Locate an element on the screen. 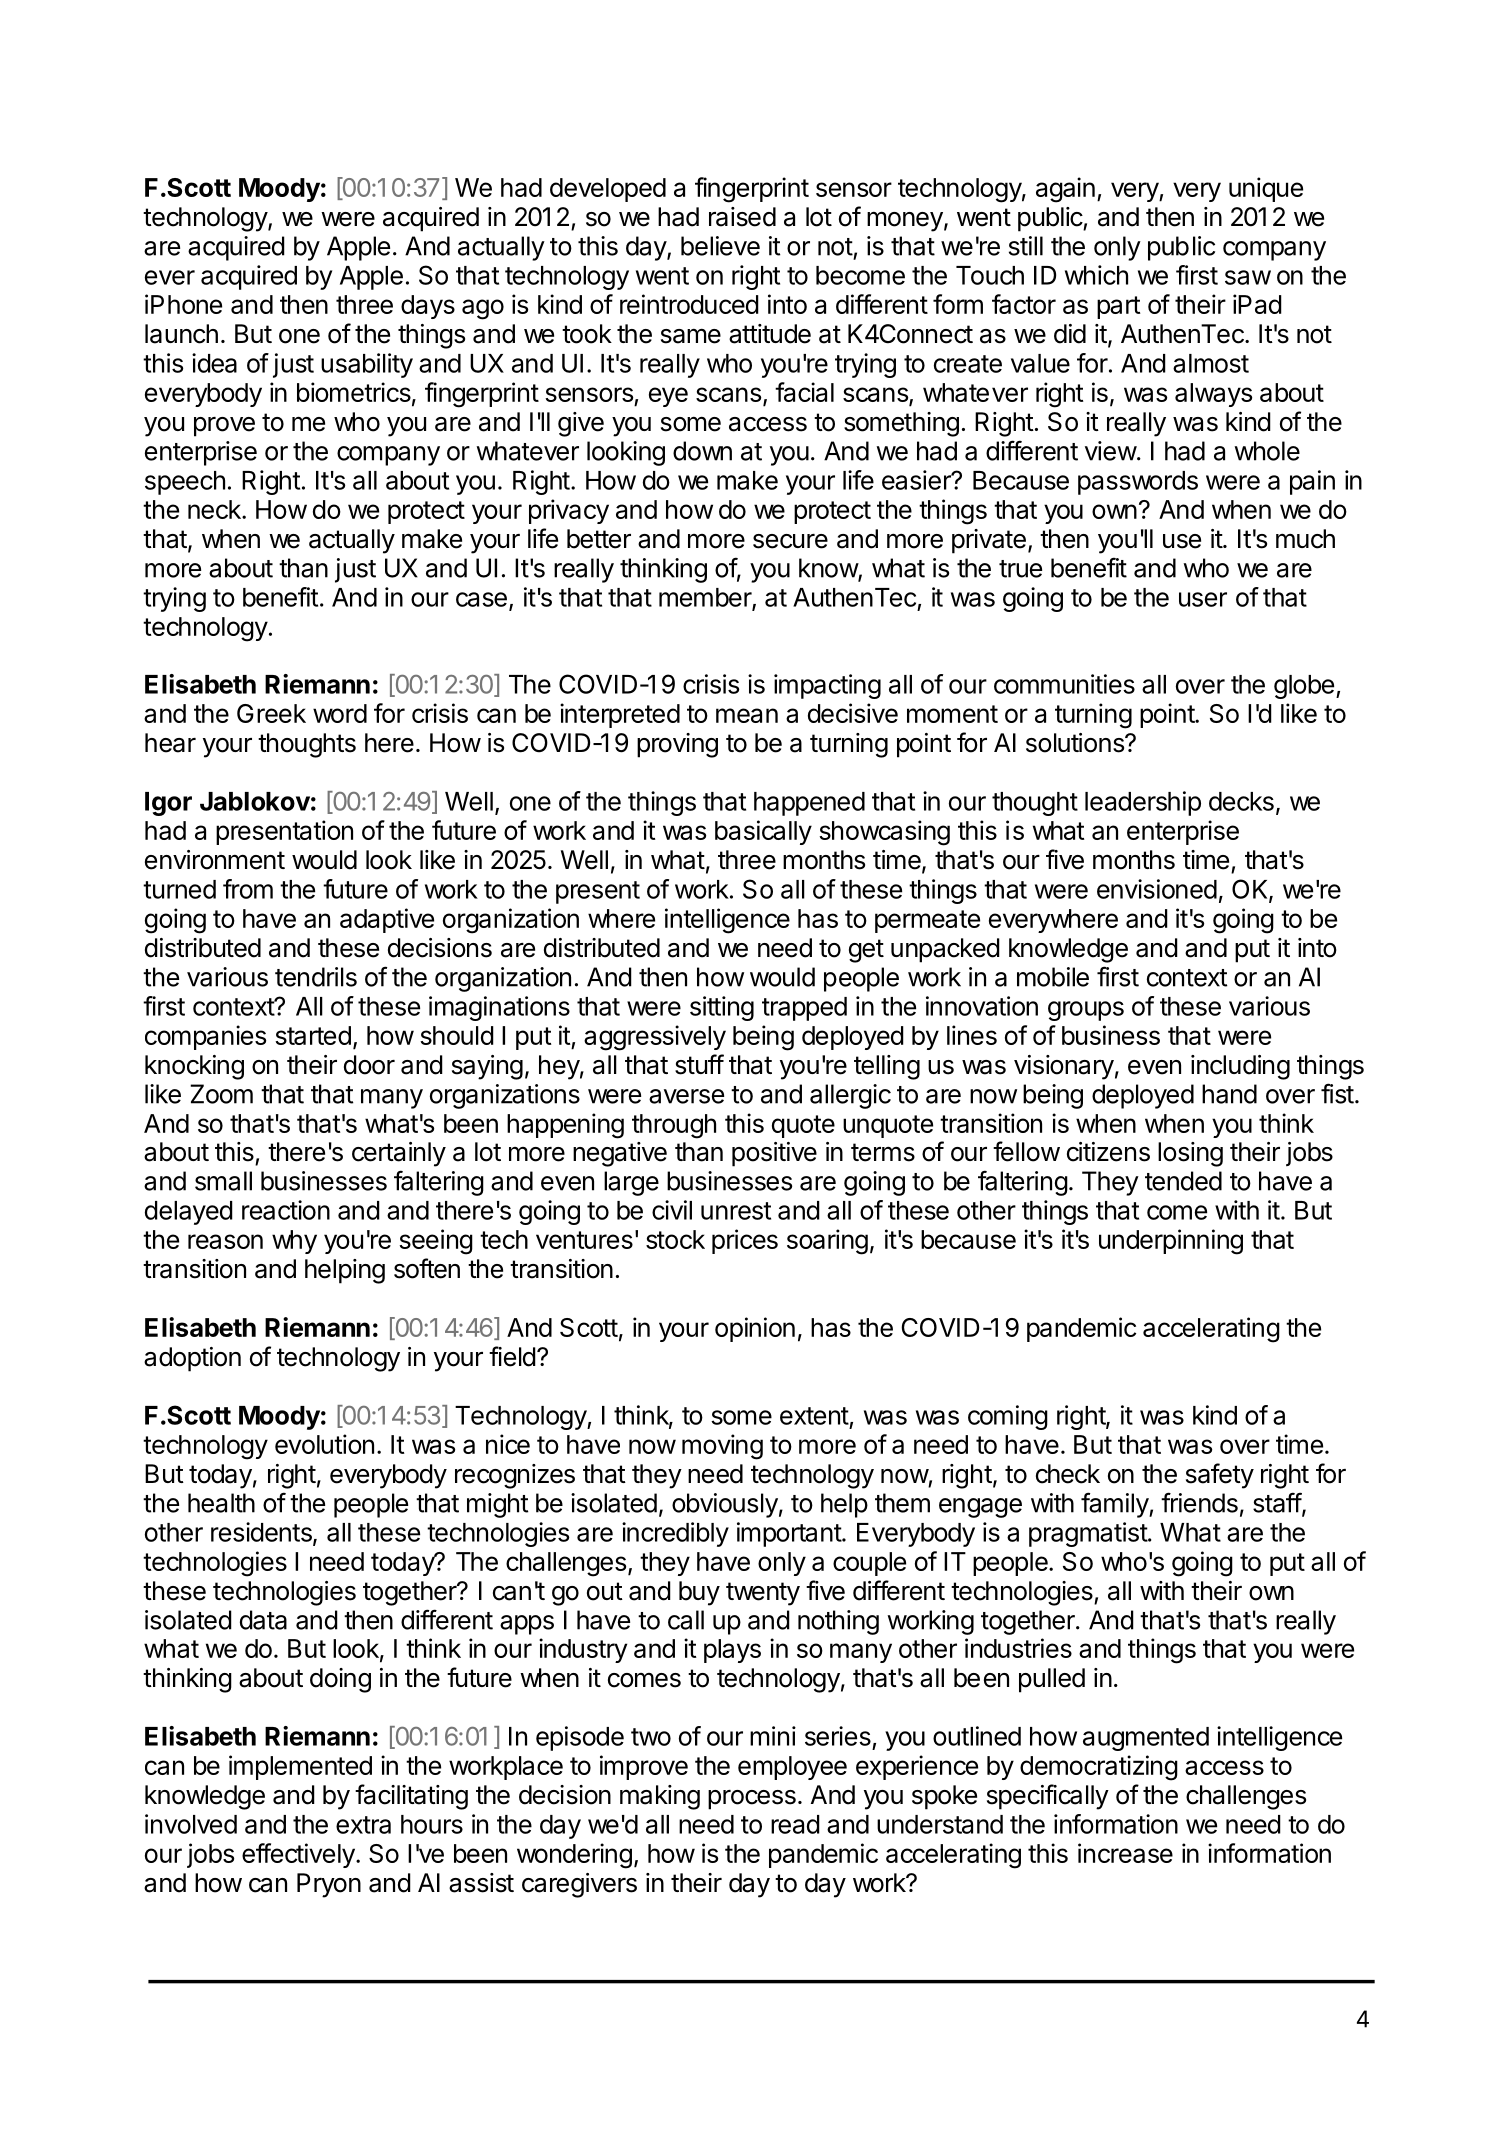 The width and height of the screenshot is (1512, 2139). days is located at coordinates (428, 307).
